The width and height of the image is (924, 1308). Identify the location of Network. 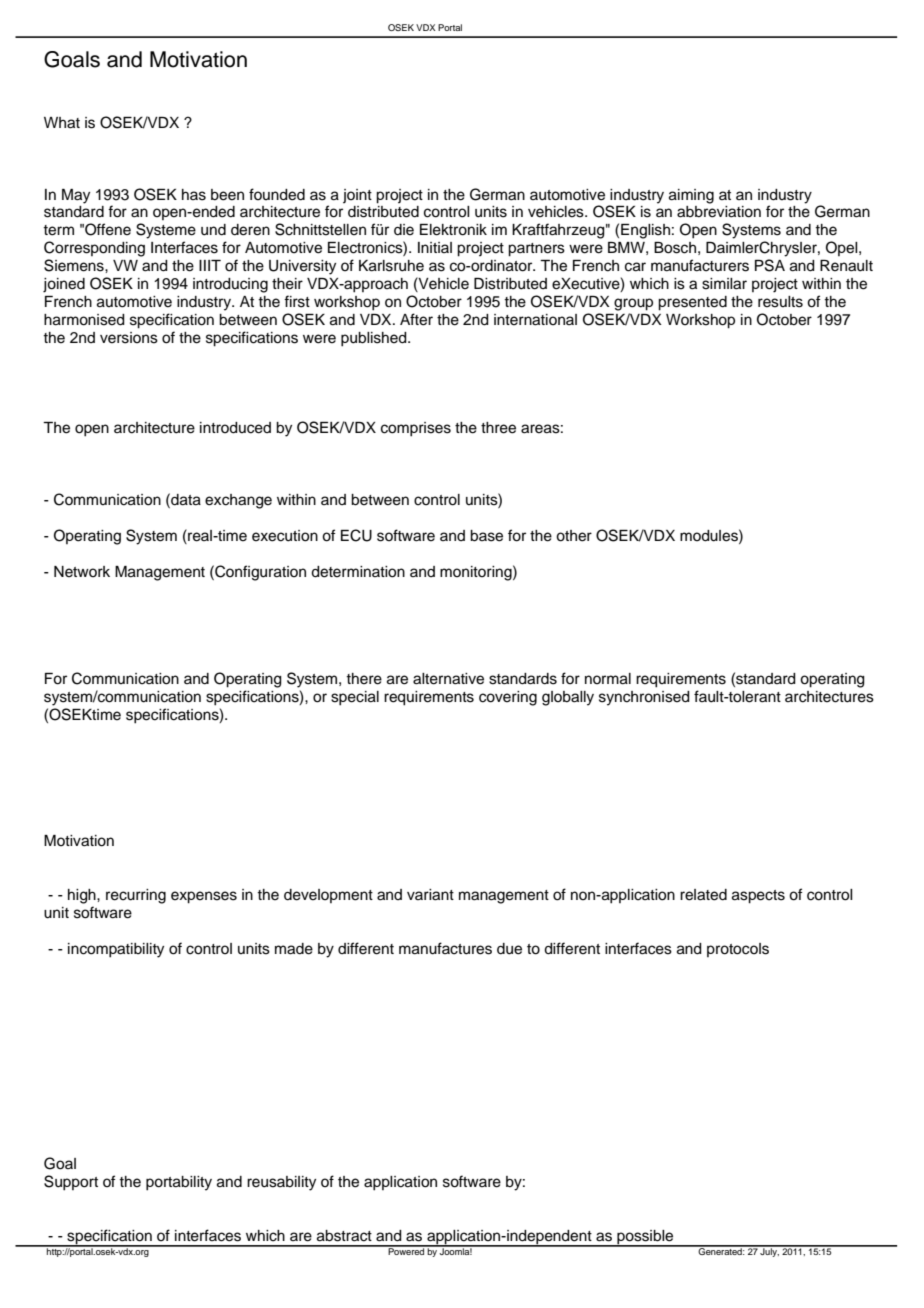
(82, 572).
